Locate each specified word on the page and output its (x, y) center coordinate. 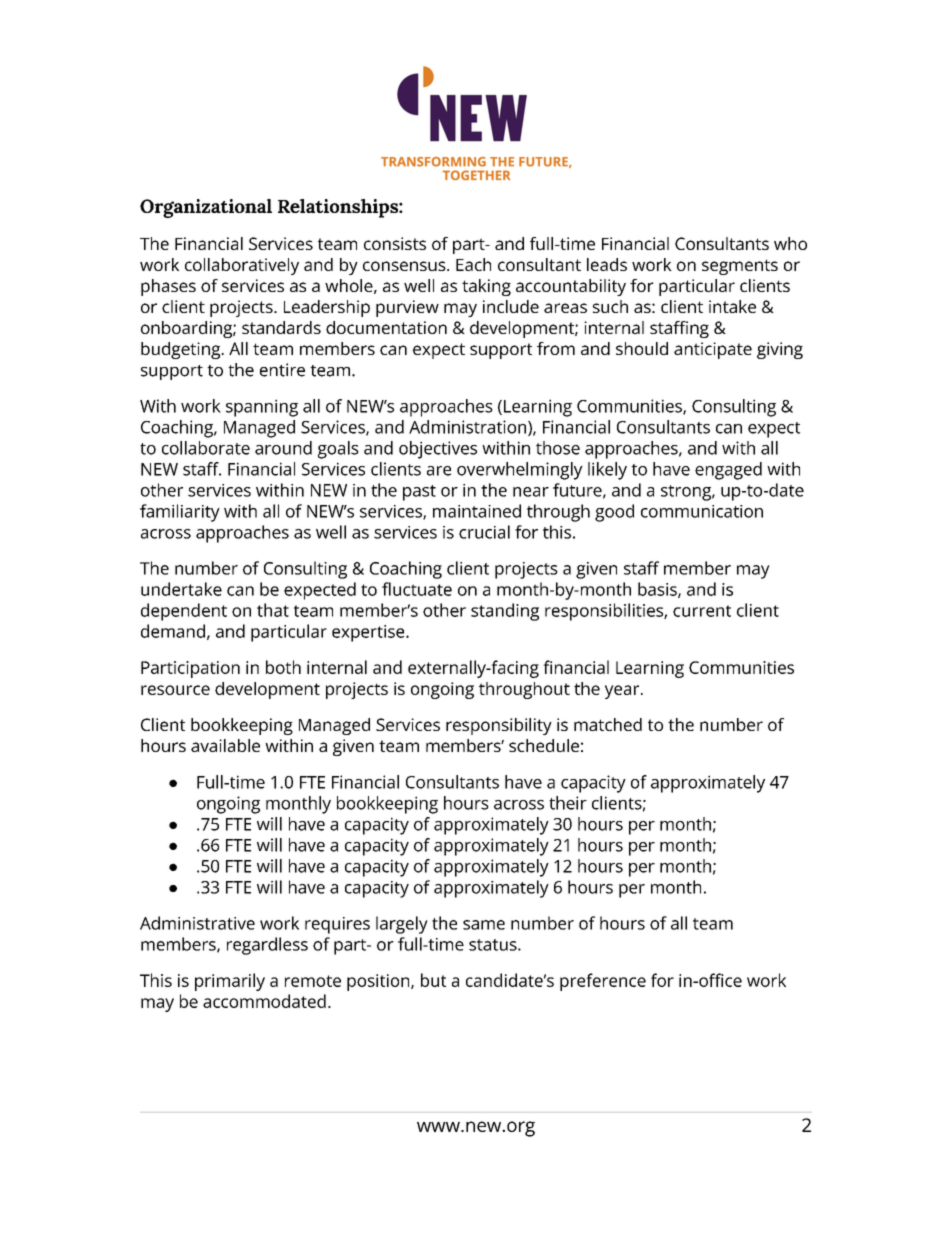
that (273, 610)
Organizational (206, 208)
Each (473, 264)
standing (505, 612)
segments (740, 267)
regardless (267, 946)
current (702, 611)
